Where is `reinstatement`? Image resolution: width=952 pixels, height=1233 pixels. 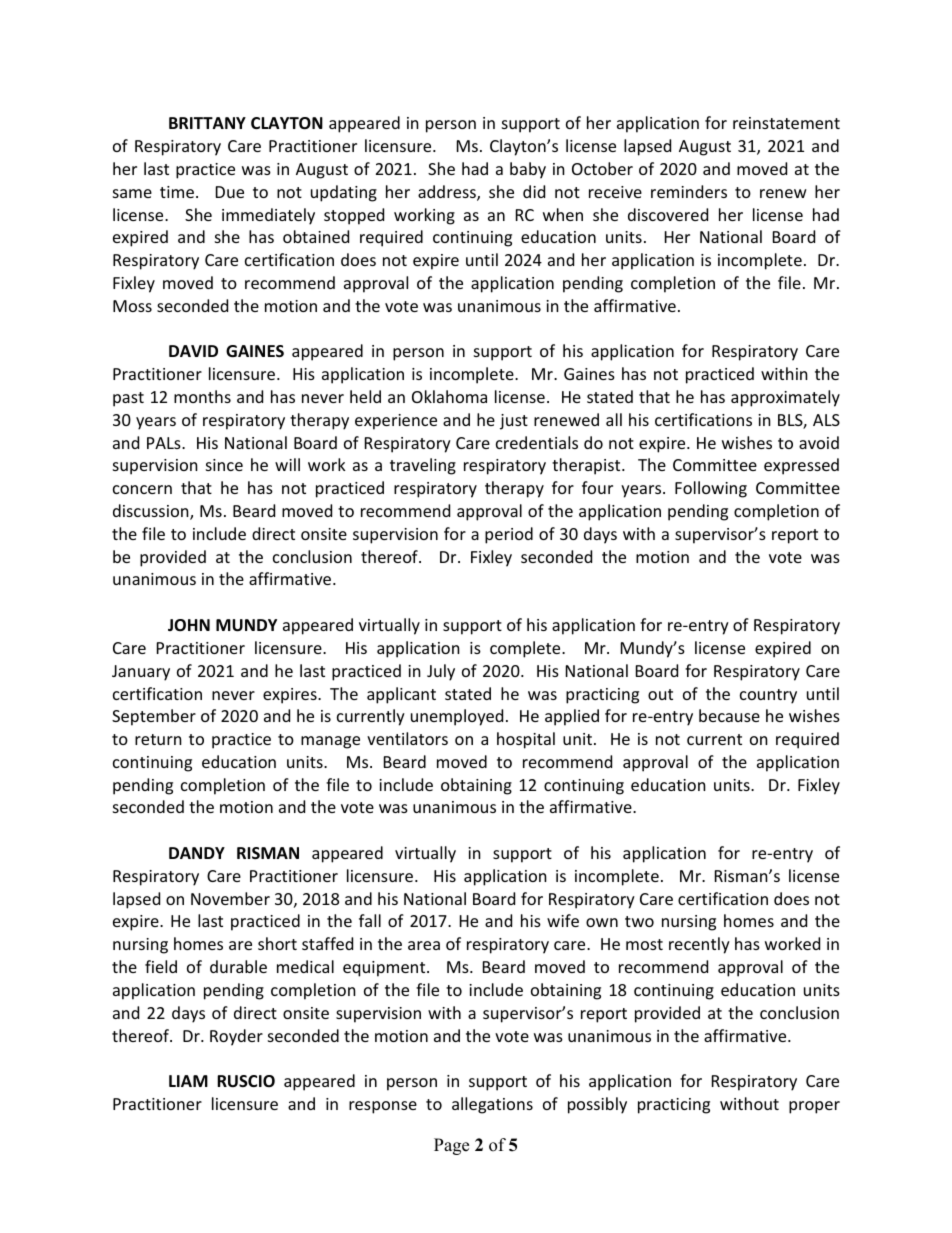
reinstatement is located at coordinates (786, 123).
